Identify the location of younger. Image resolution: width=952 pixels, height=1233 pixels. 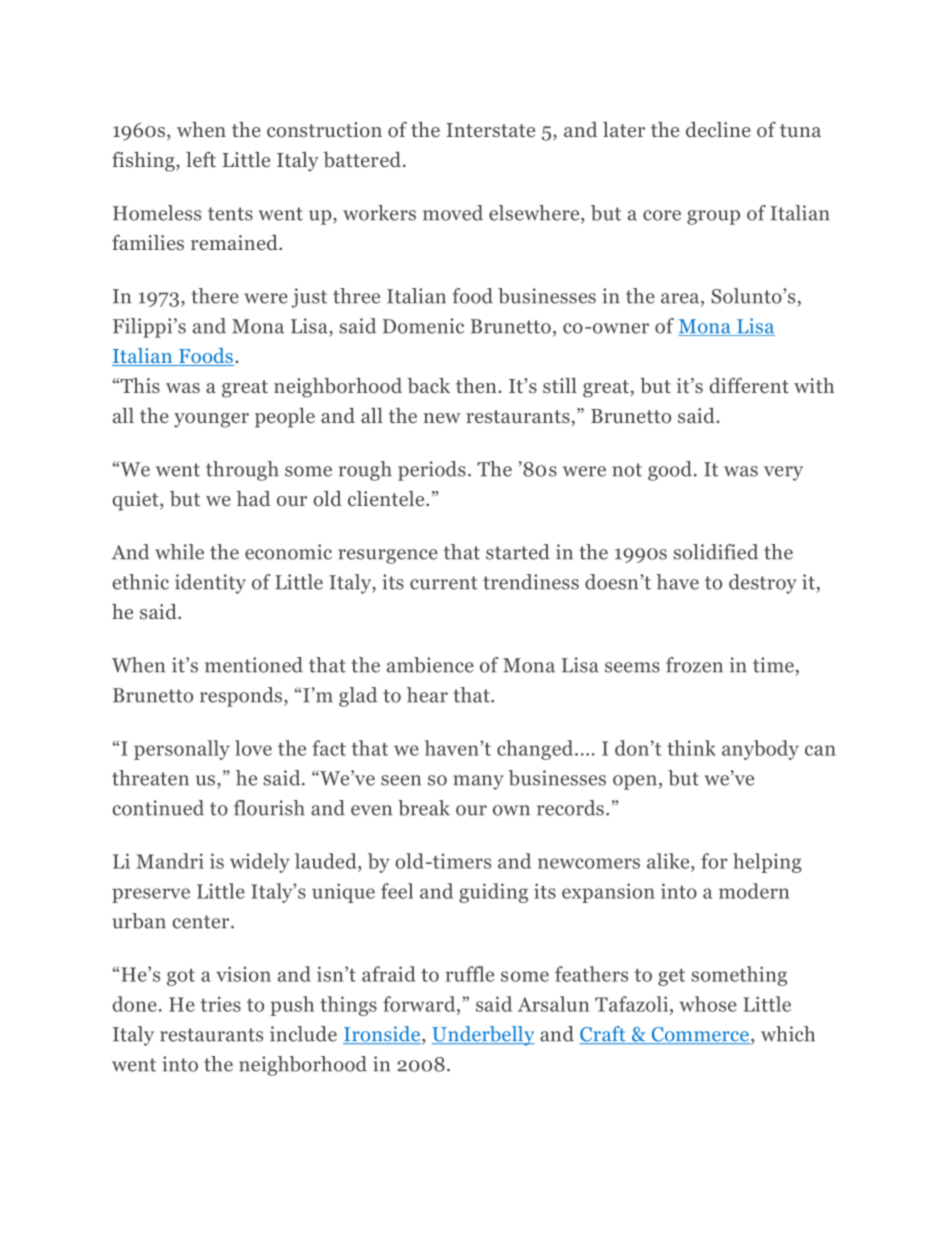
(211, 420).
